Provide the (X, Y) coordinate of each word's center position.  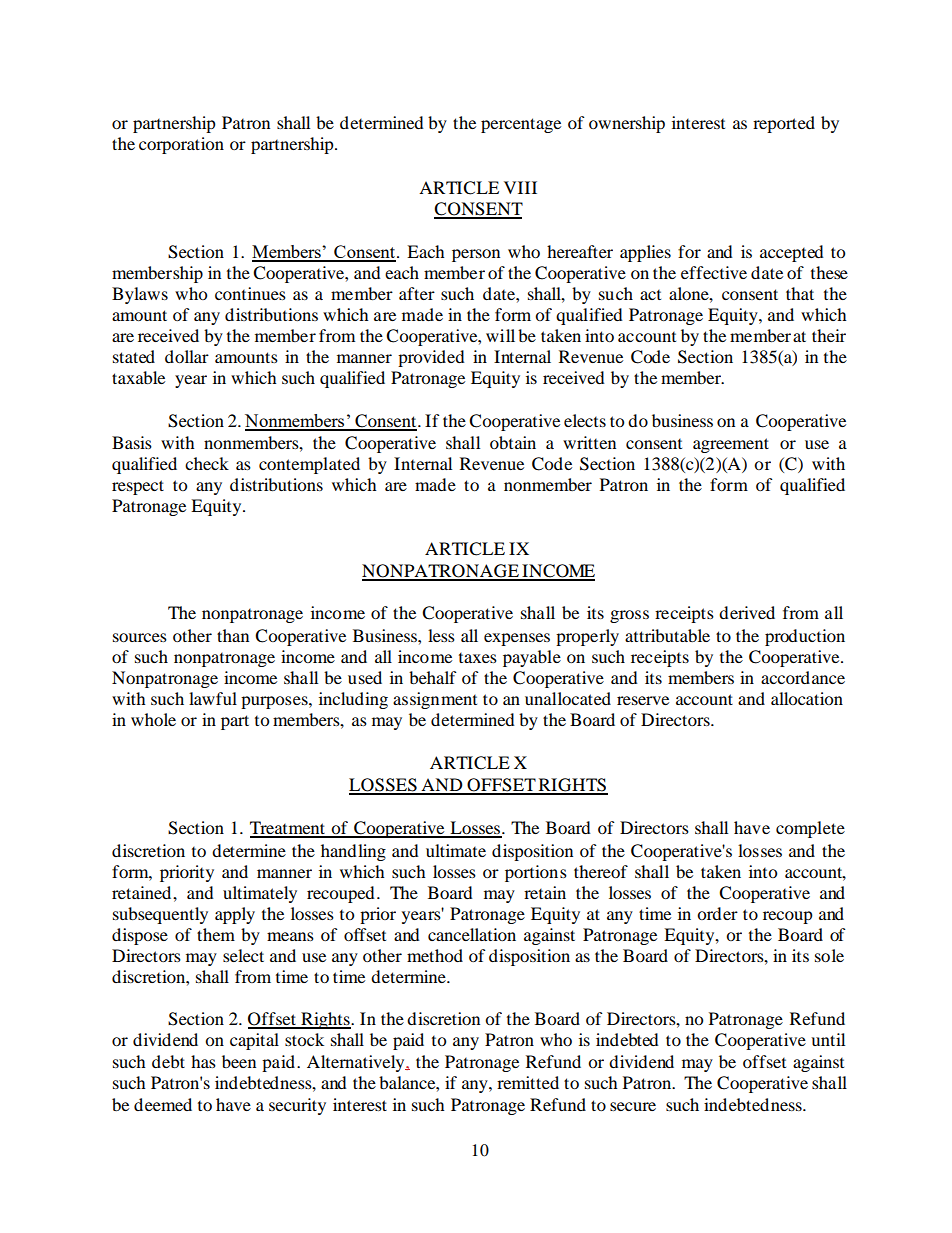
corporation (181, 145)
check (207, 463)
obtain (513, 442)
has (203, 1061)
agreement (731, 445)
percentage (521, 125)
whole (153, 719)
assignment (435, 700)
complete (810, 829)
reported (784, 124)
